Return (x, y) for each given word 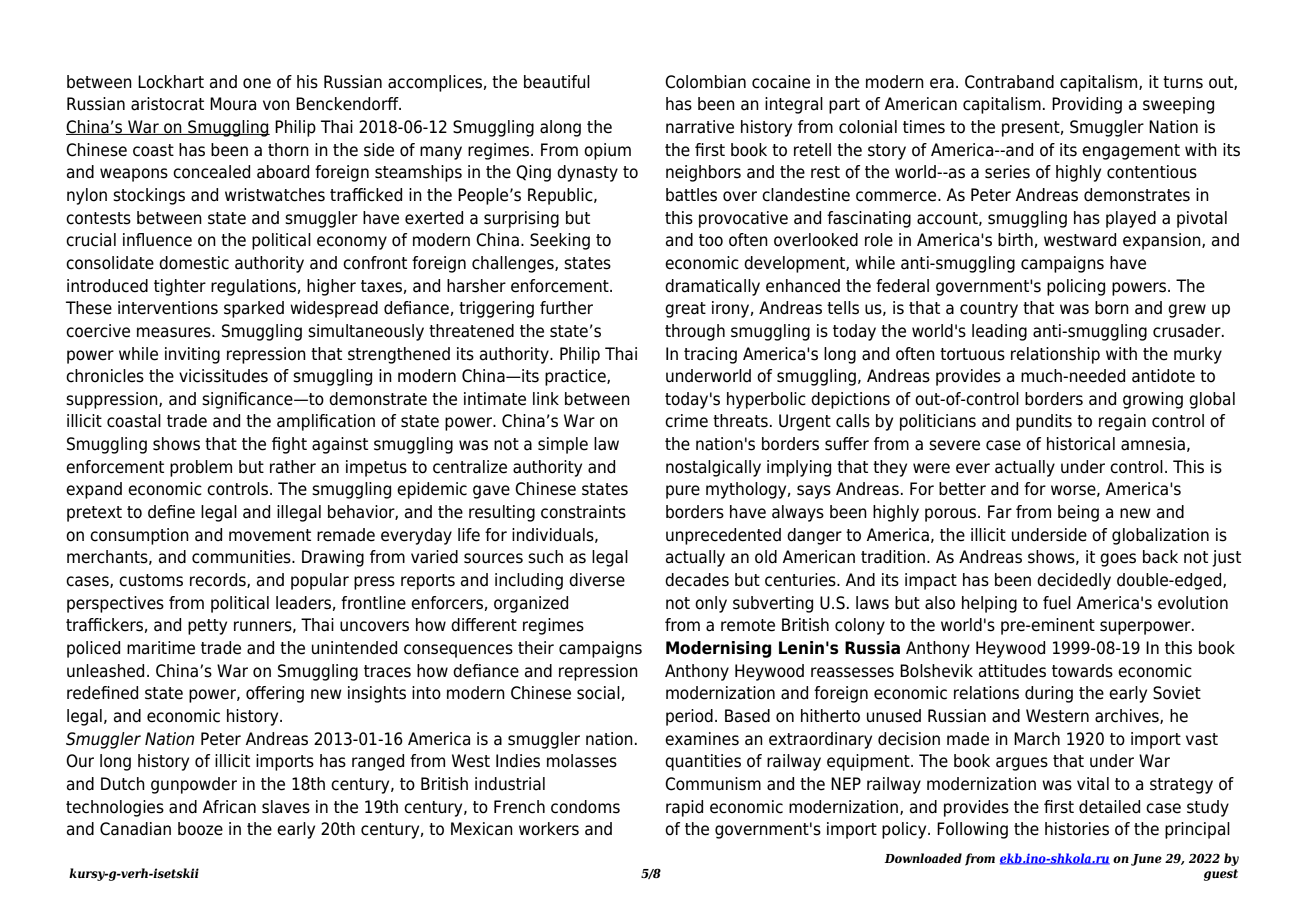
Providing (1087, 105)
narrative (700, 127)
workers (549, 829)
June (1146, 860)
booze (200, 829)
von (276, 105)
